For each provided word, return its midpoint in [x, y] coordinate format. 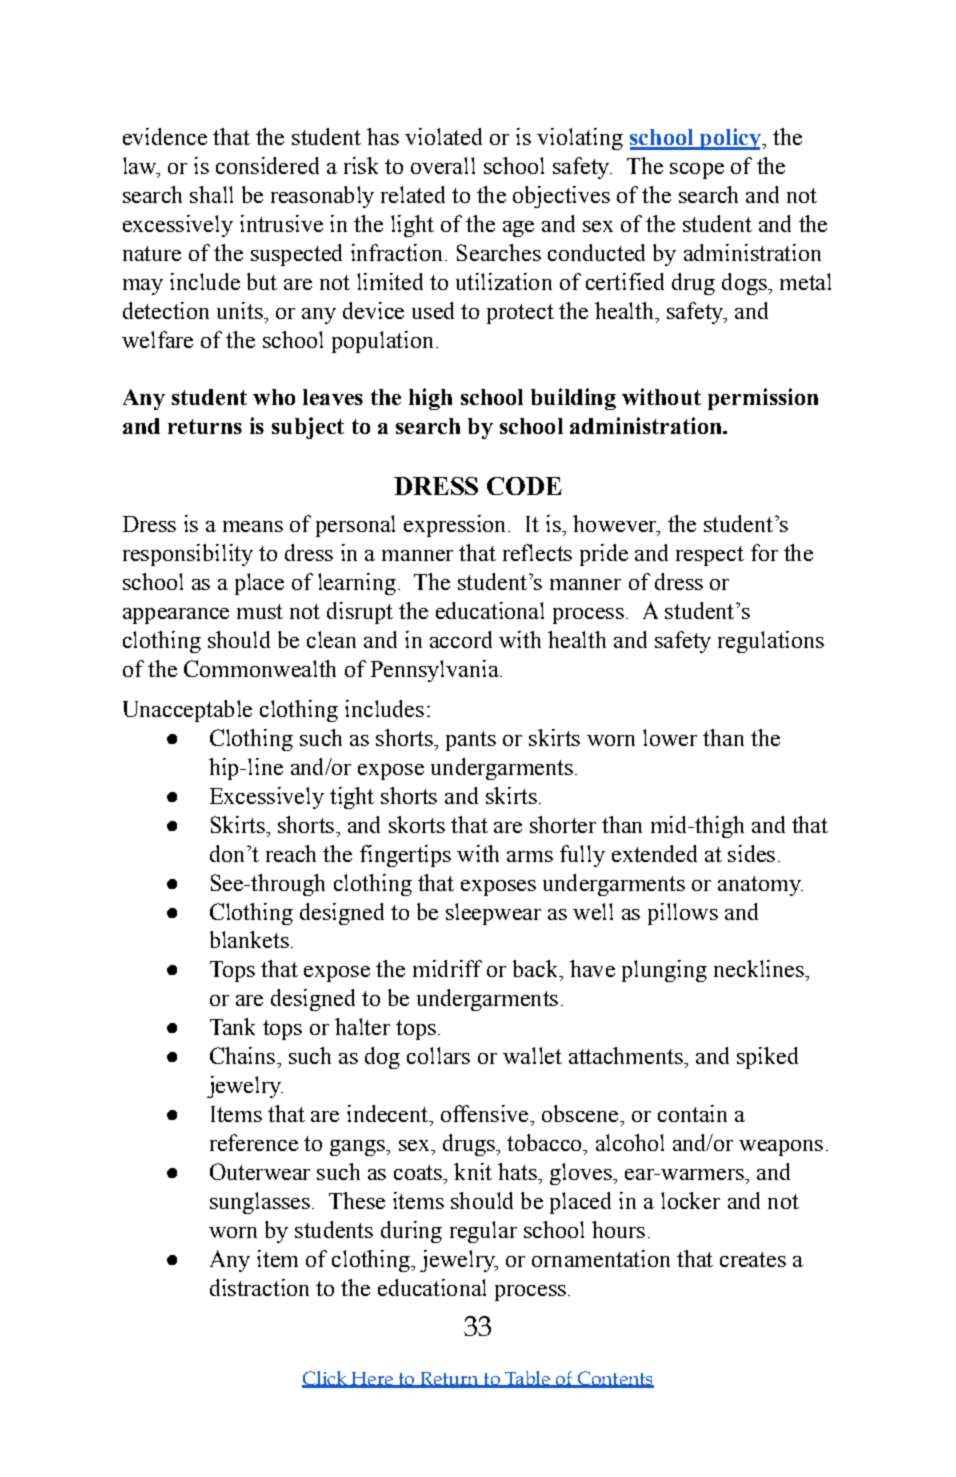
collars [438, 1055]
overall [443, 165]
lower [670, 737]
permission [763, 399]
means [253, 526]
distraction [259, 1287]
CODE [524, 486]
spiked [767, 1058]
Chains [242, 1055]
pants [471, 741]
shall [211, 194]
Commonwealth [260, 668]
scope [697, 171]
